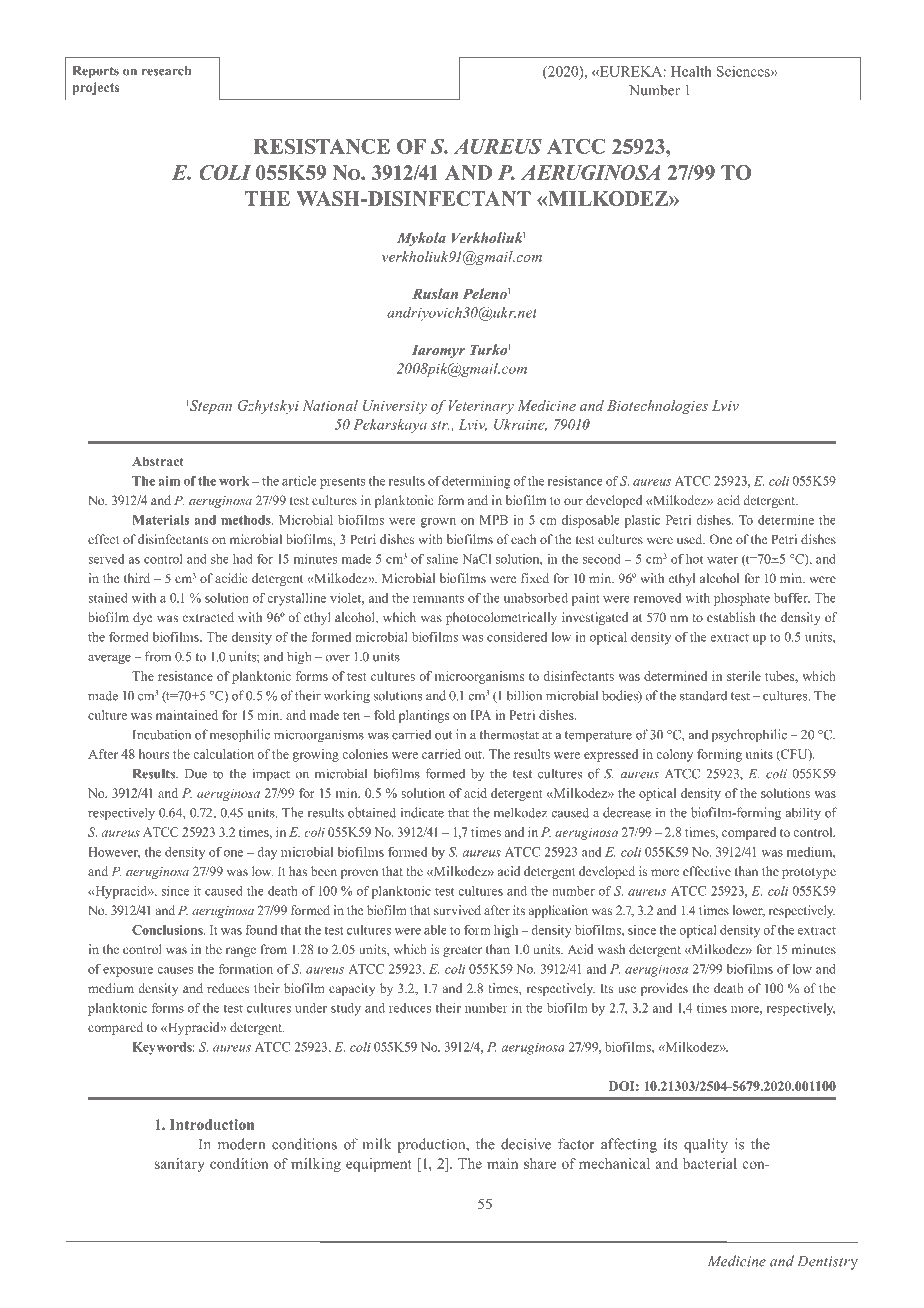 Image resolution: width=924 pixels, height=1308 pixels. What do you see at coordinates (142, 618) in the screenshot?
I see `dye` at bounding box center [142, 618].
